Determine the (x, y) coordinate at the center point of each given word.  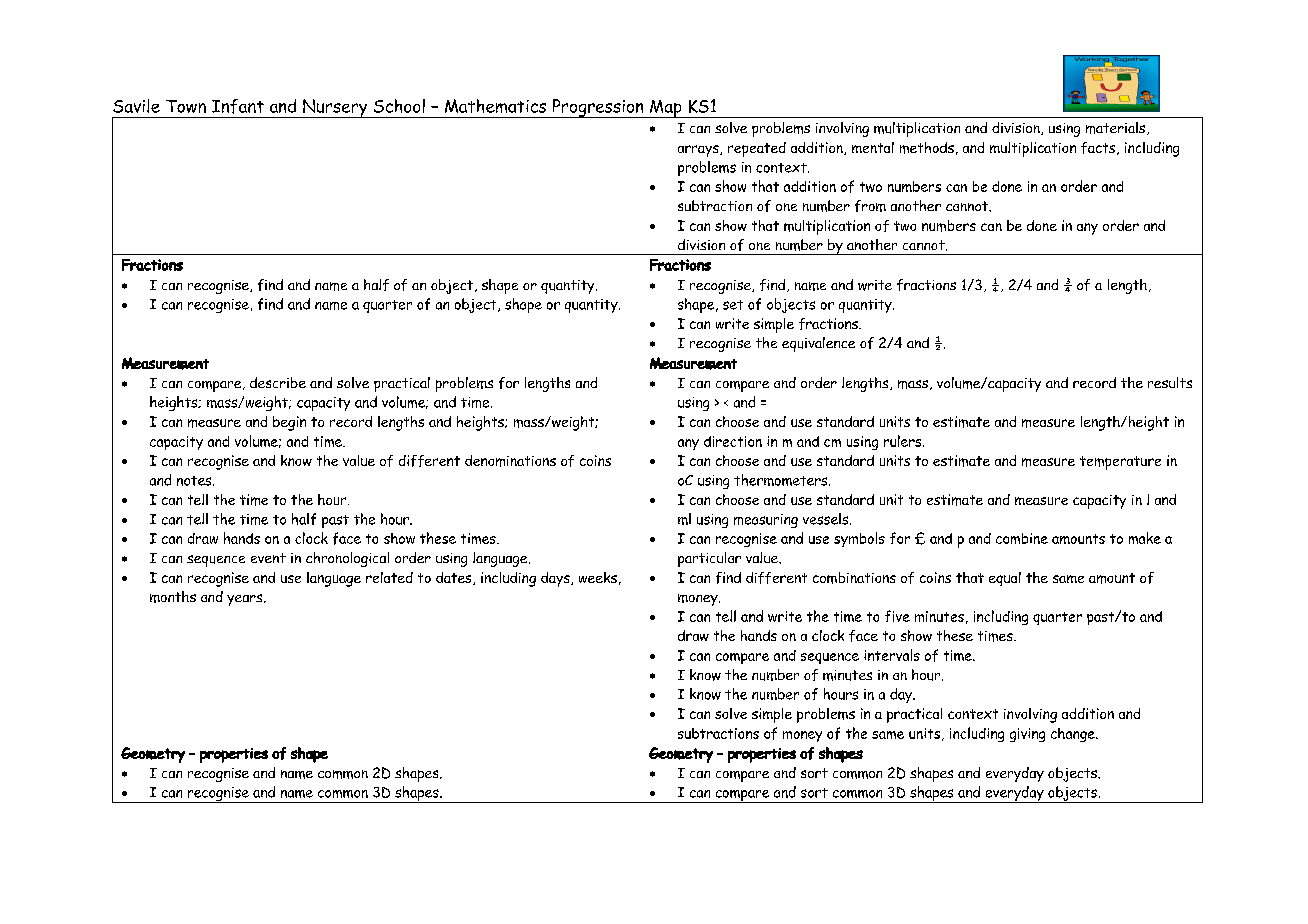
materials (1117, 128)
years (246, 600)
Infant (238, 106)
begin (289, 423)
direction (733, 441)
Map (666, 109)
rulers (904, 441)
